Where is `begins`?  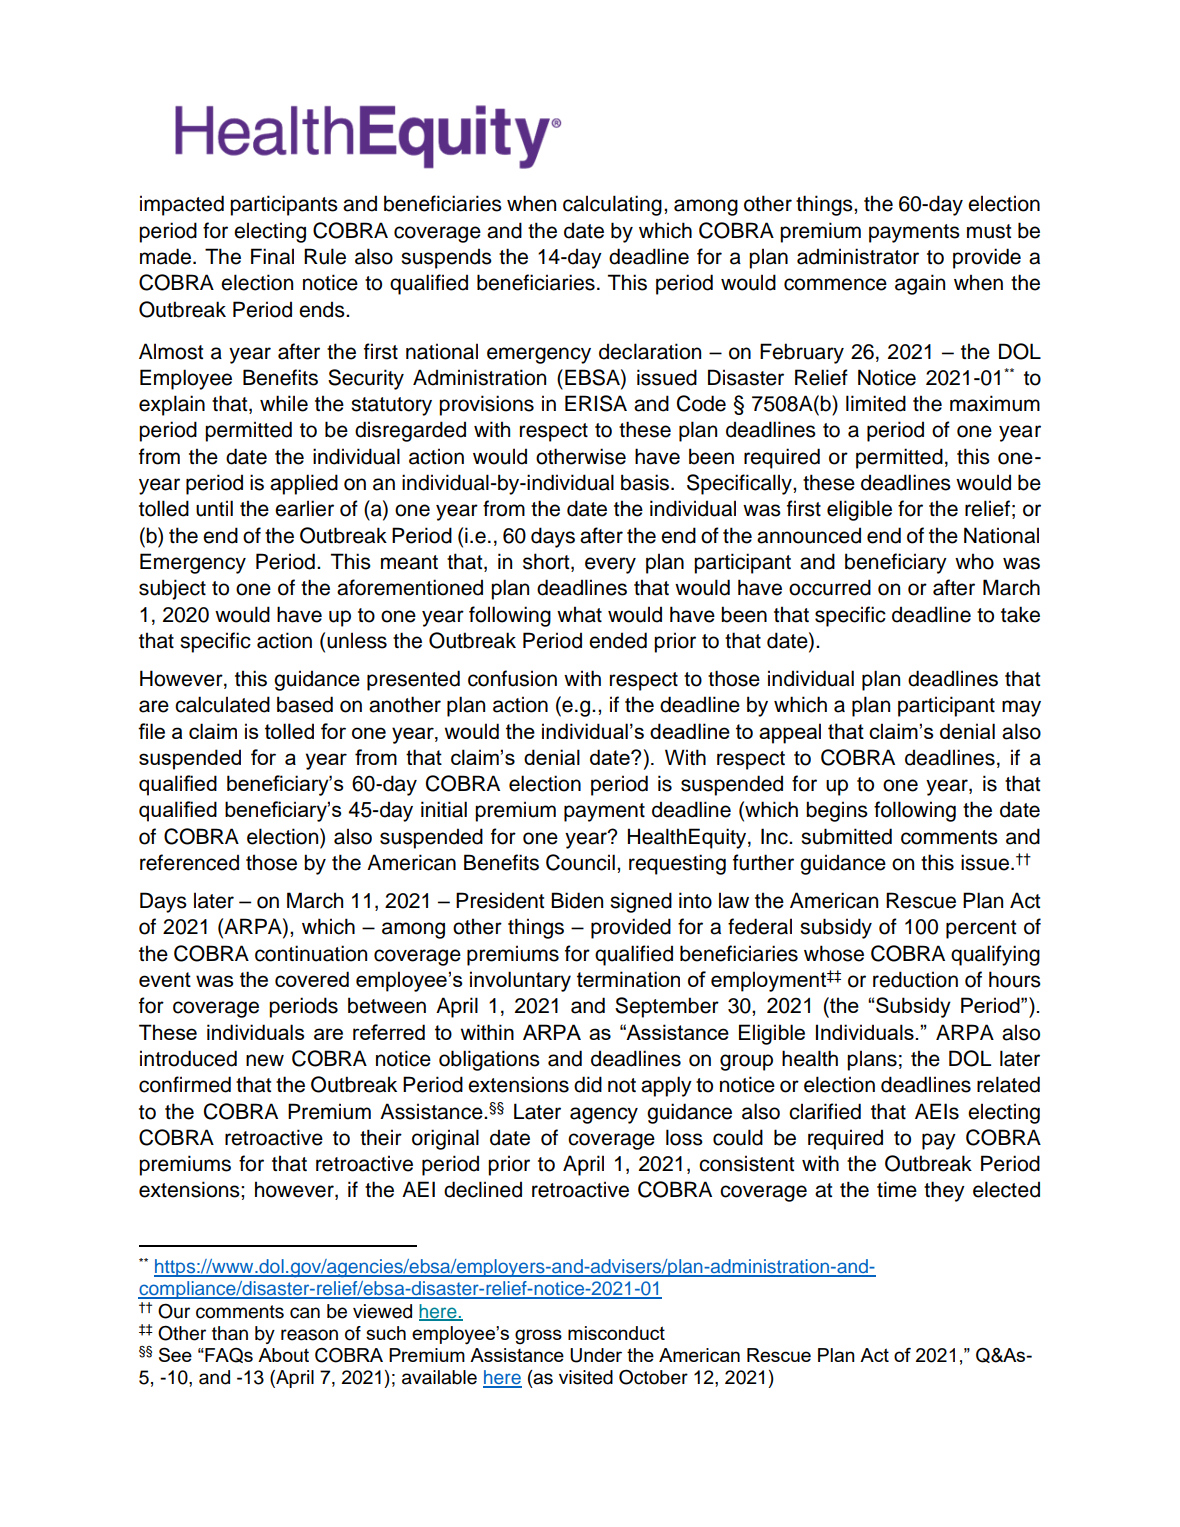 begins is located at coordinates (837, 811).
